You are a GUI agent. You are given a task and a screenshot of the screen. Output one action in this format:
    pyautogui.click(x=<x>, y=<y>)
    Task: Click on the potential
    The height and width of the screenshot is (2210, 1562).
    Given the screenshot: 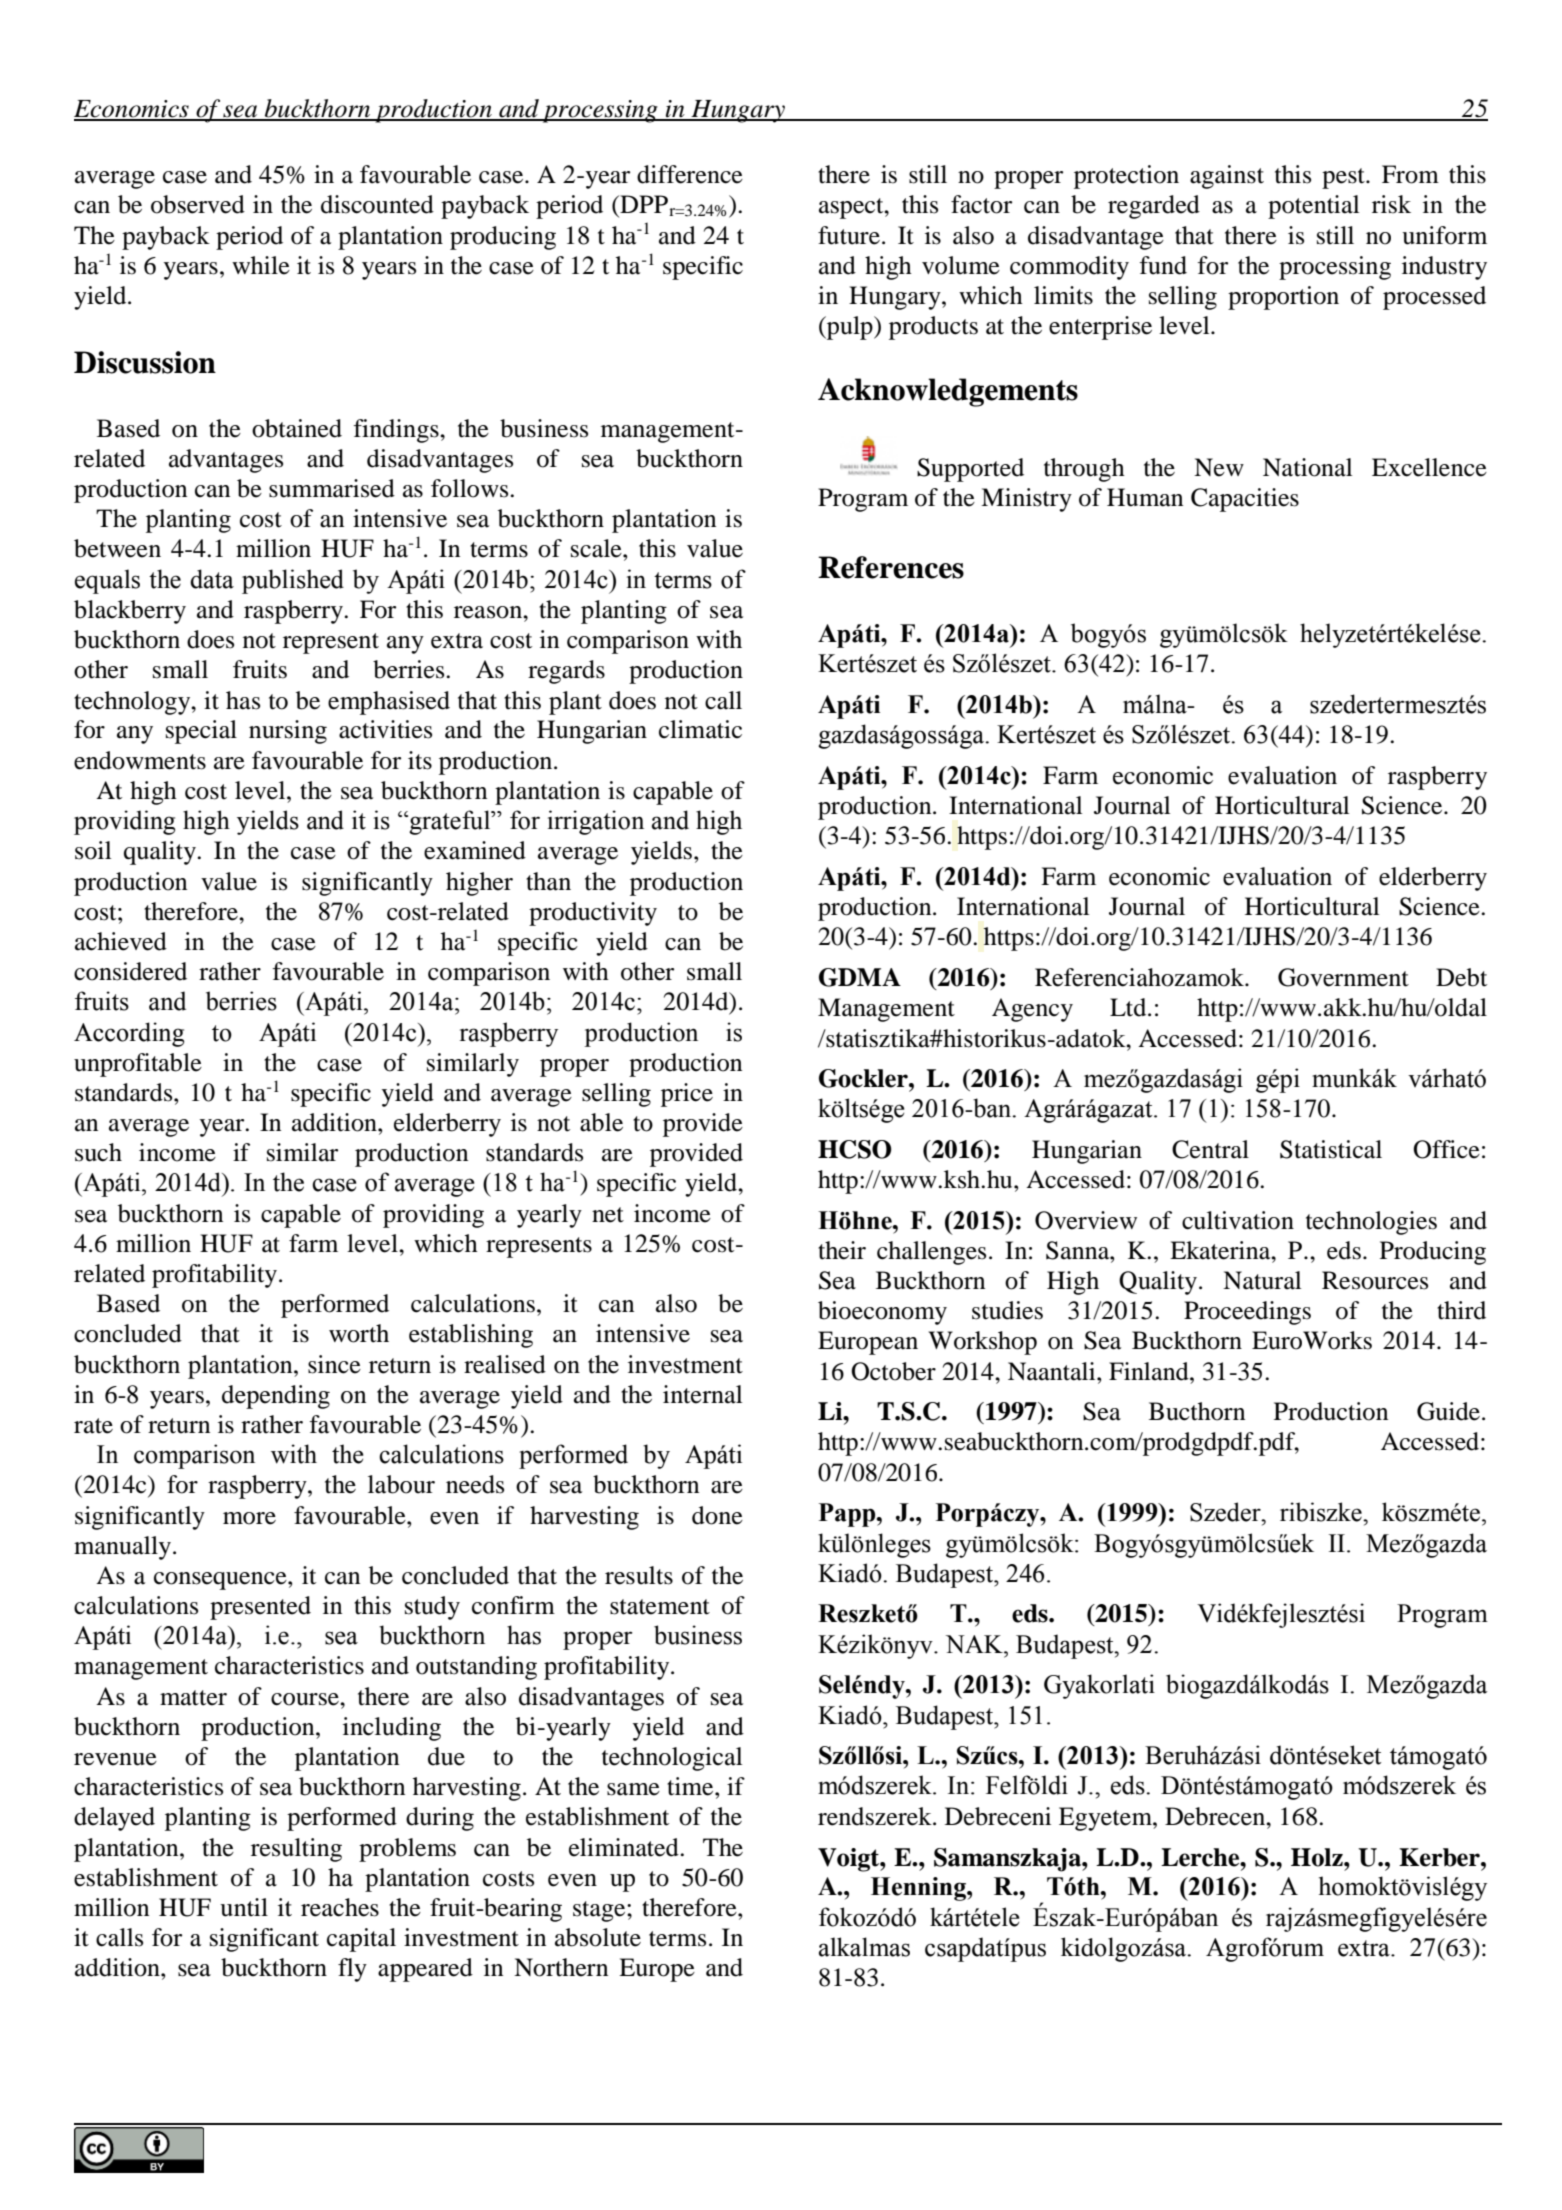 What is the action you would take?
    pyautogui.click(x=1313, y=207)
